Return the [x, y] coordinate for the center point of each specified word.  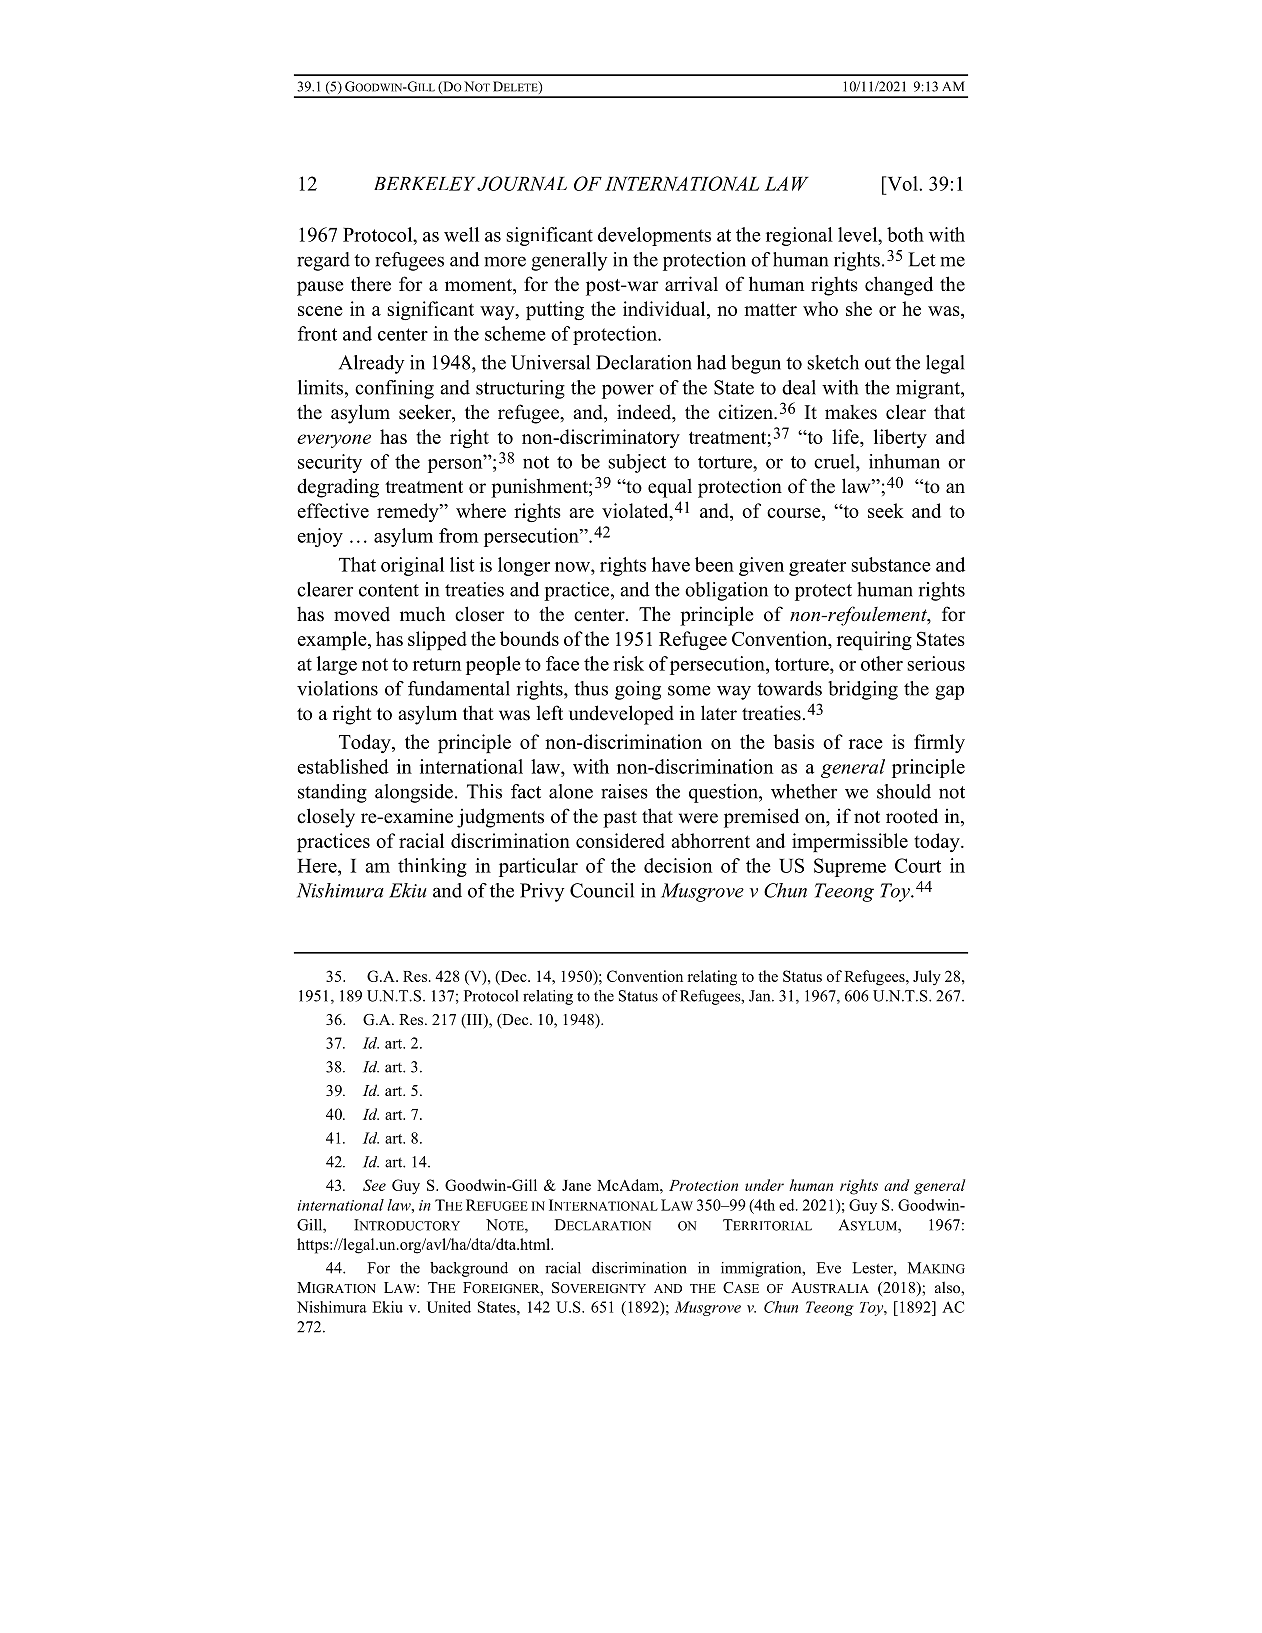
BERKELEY [424, 184]
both [905, 234]
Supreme [850, 867]
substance [891, 564]
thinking [432, 867]
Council [602, 890]
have [671, 564]
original [412, 566]
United [449, 1307]
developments [654, 236]
